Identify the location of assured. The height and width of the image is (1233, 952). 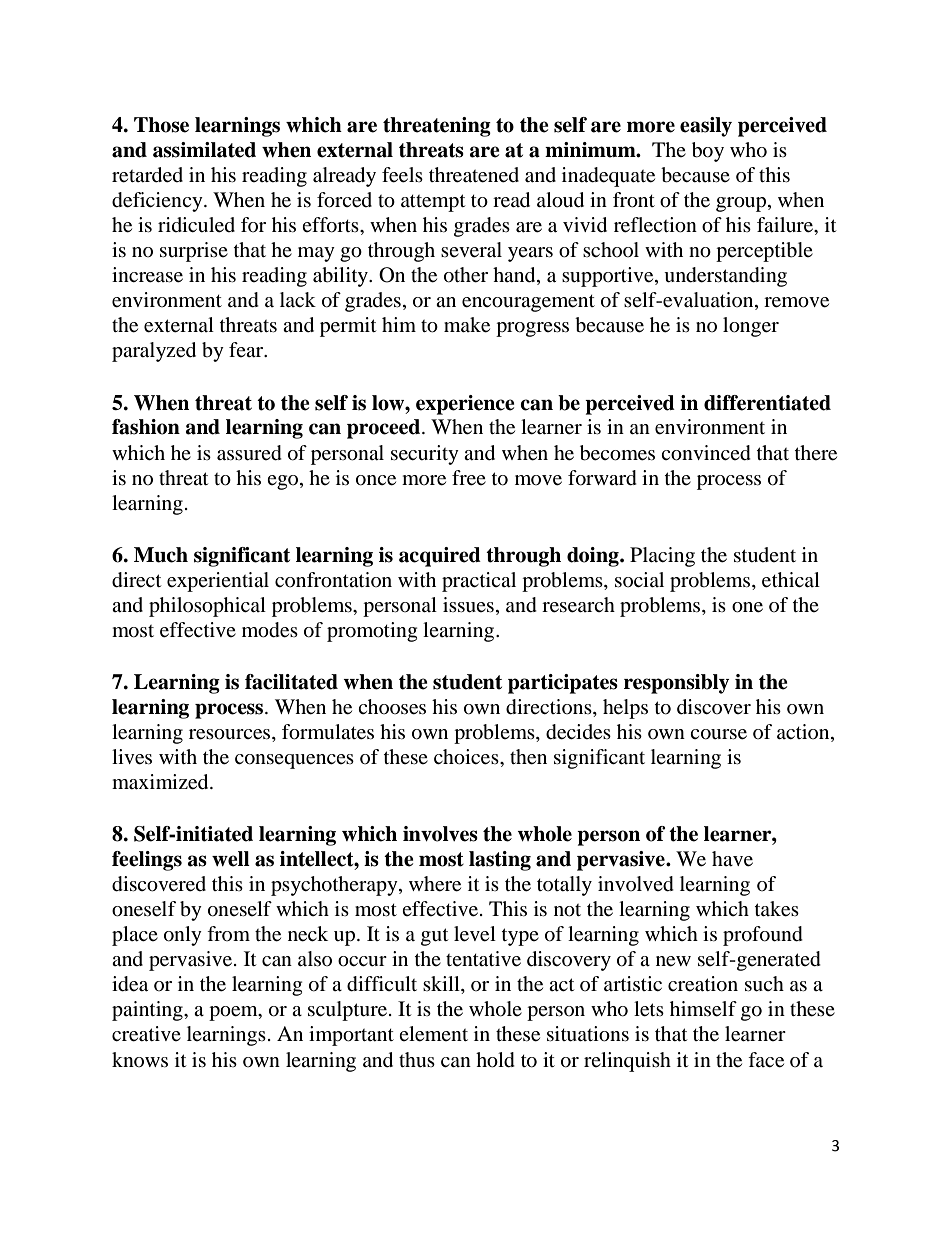
(249, 453).
